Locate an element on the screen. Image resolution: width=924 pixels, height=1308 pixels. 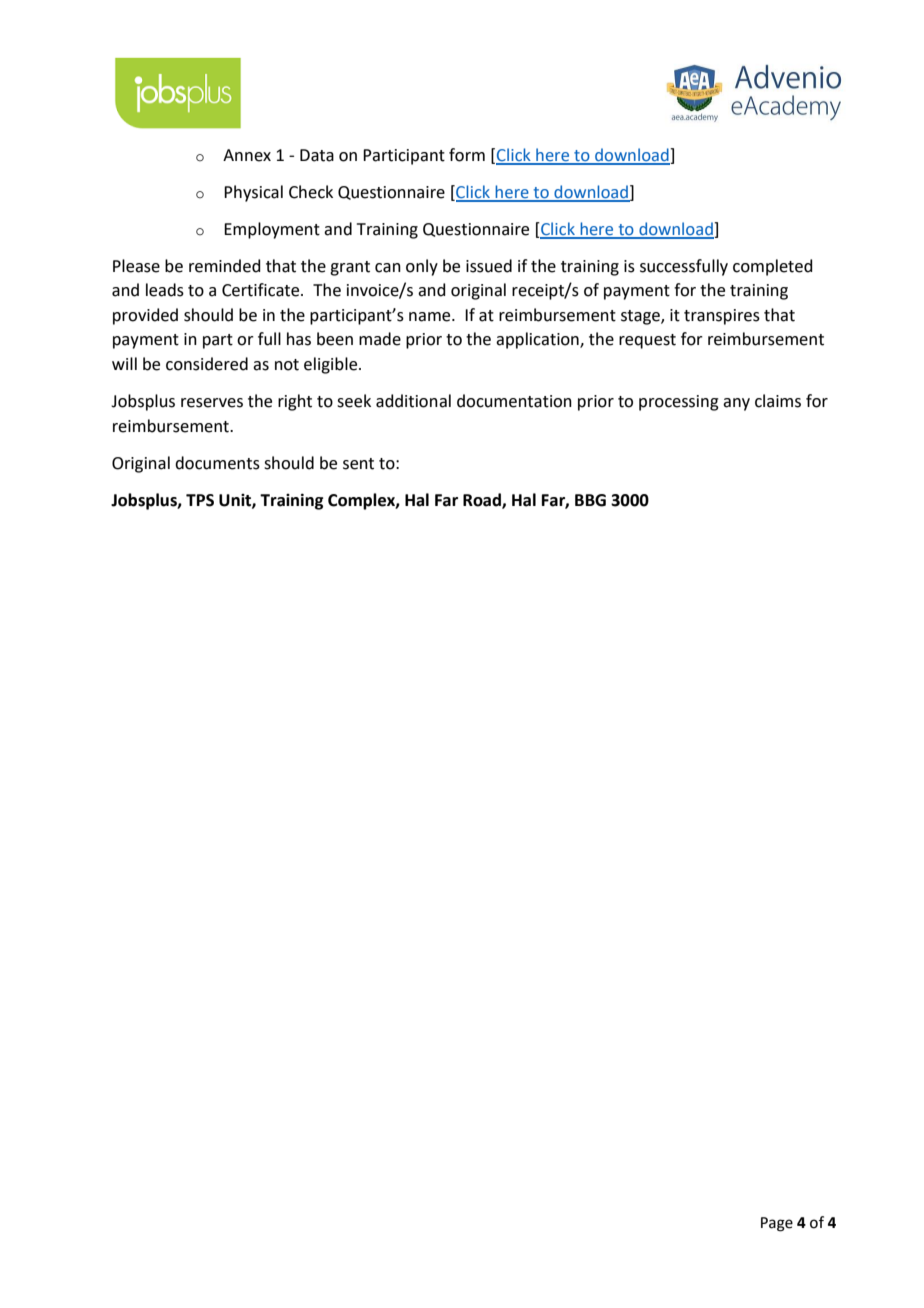
Page is located at coordinates (777, 1224).
